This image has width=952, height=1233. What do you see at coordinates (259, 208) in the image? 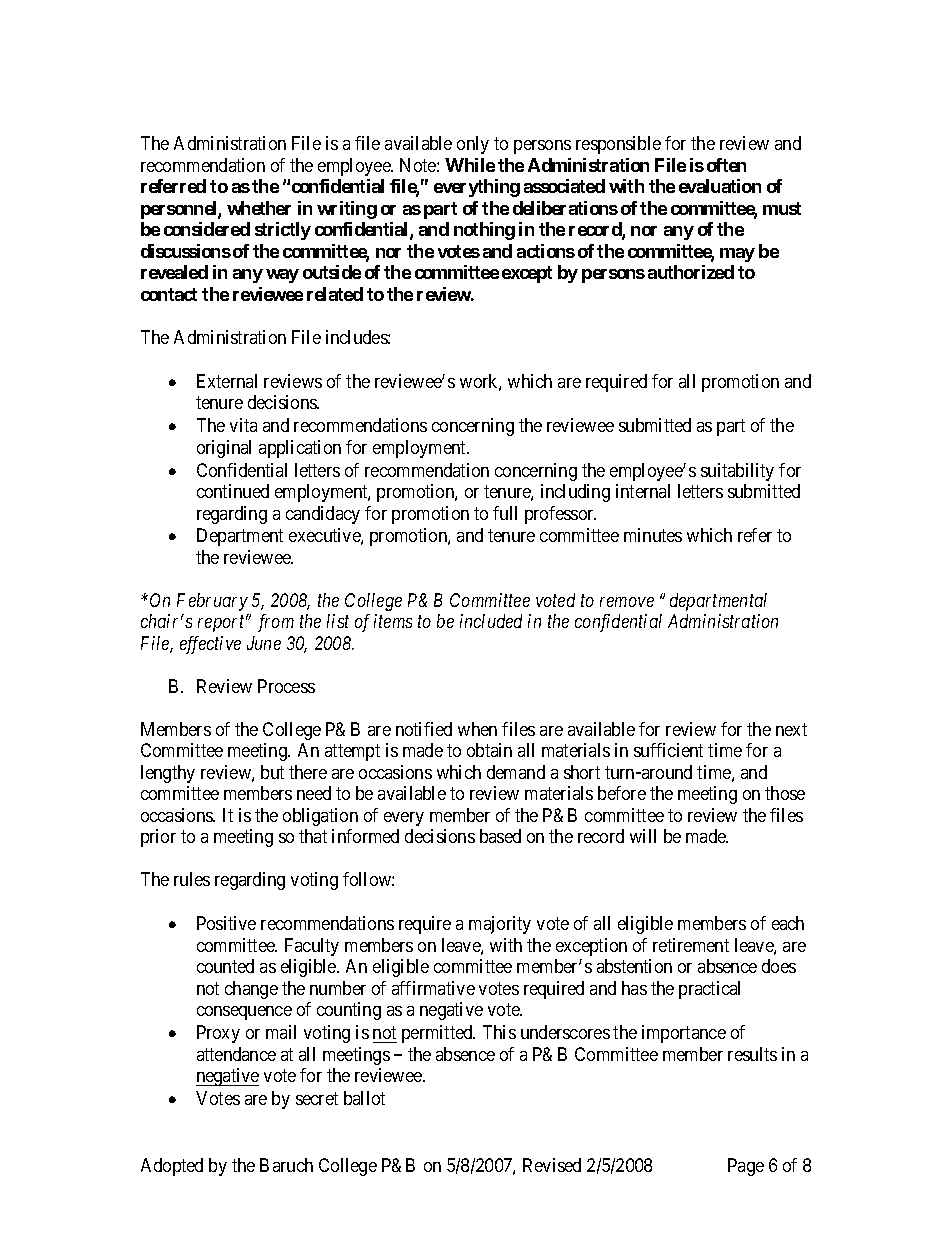
I see `whether` at bounding box center [259, 208].
